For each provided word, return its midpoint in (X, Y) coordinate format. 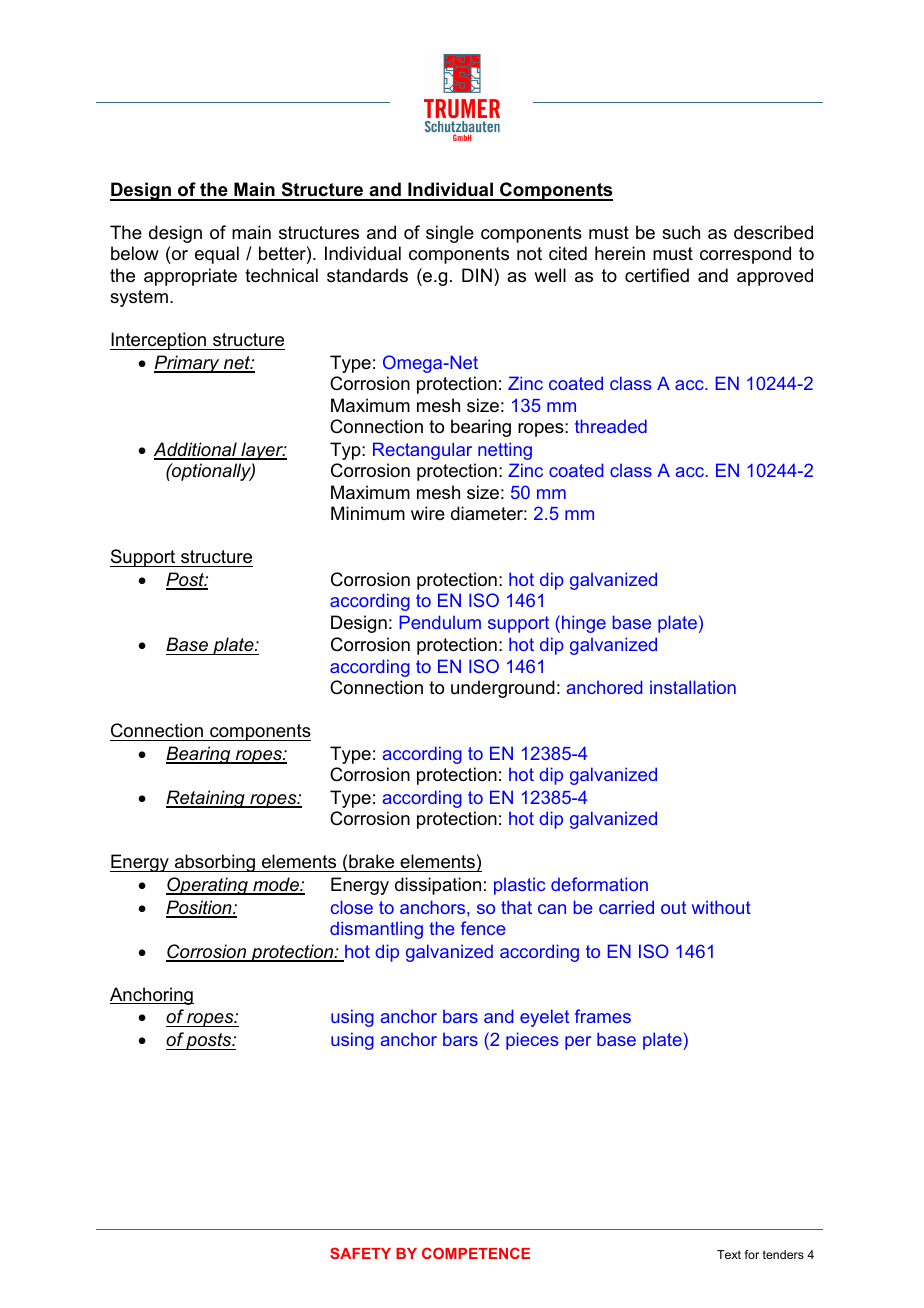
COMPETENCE (476, 1253)
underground (503, 689)
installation (693, 687)
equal (217, 255)
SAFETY (360, 1253)
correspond (745, 255)
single (450, 234)
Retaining (206, 799)
